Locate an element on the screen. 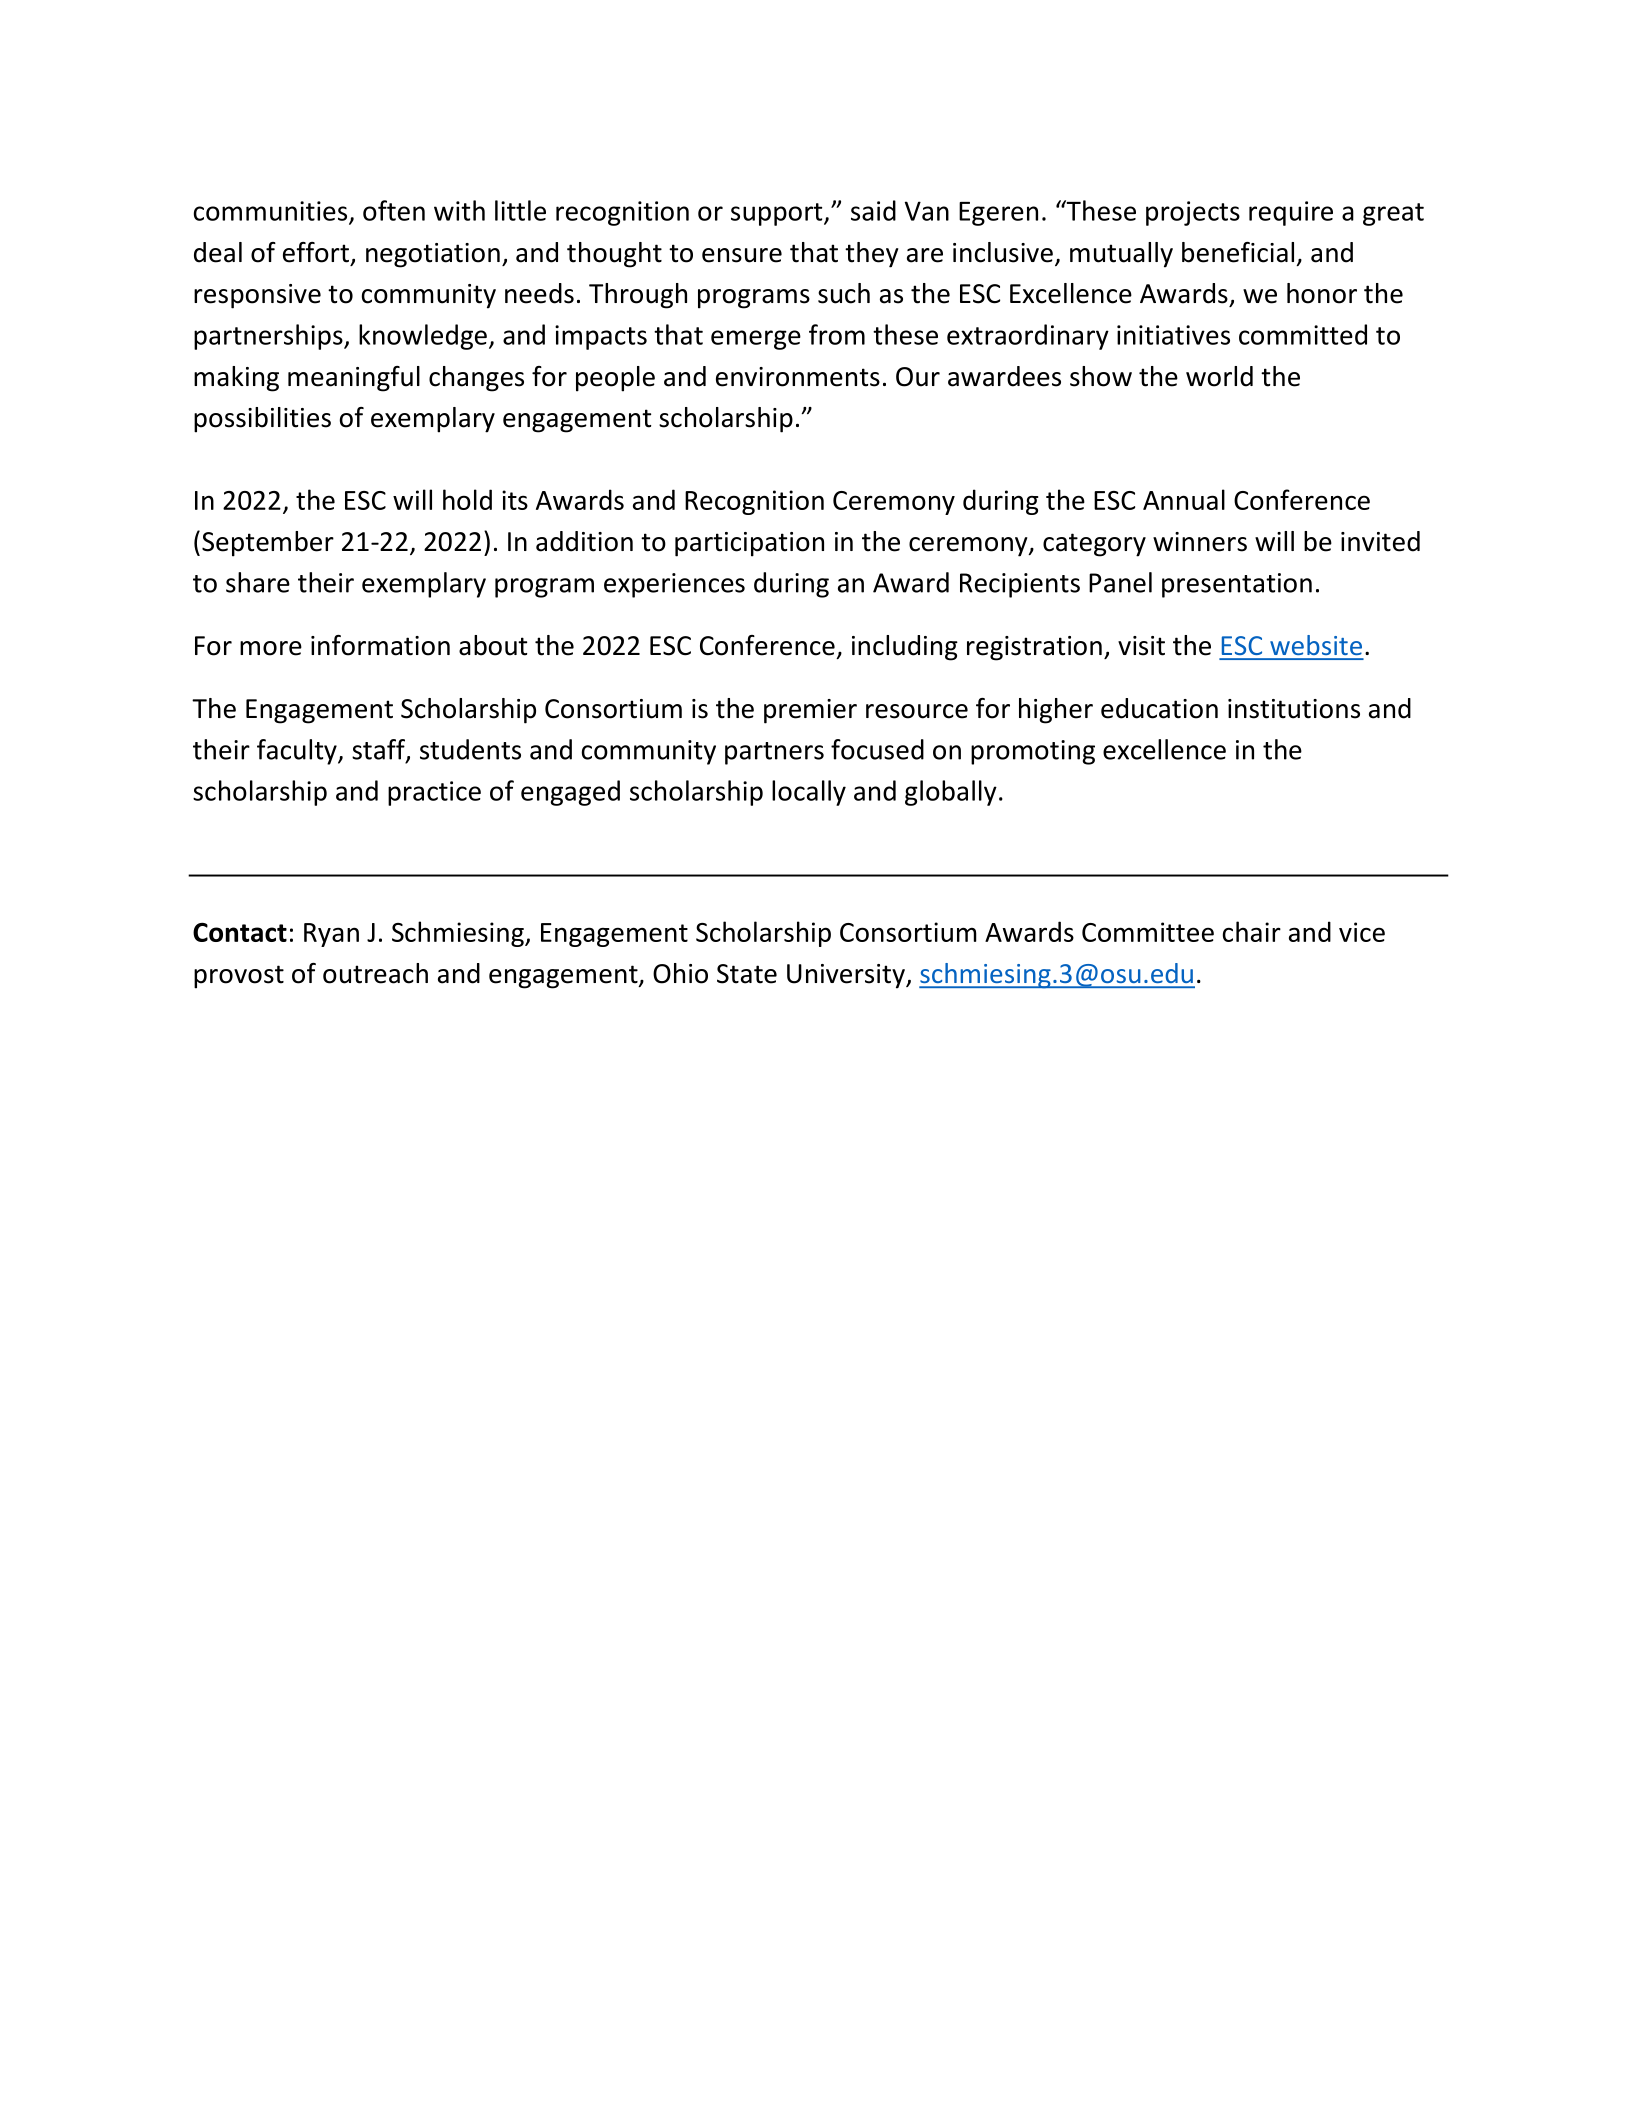 The width and height of the screenshot is (1637, 2119). including is located at coordinates (905, 648).
